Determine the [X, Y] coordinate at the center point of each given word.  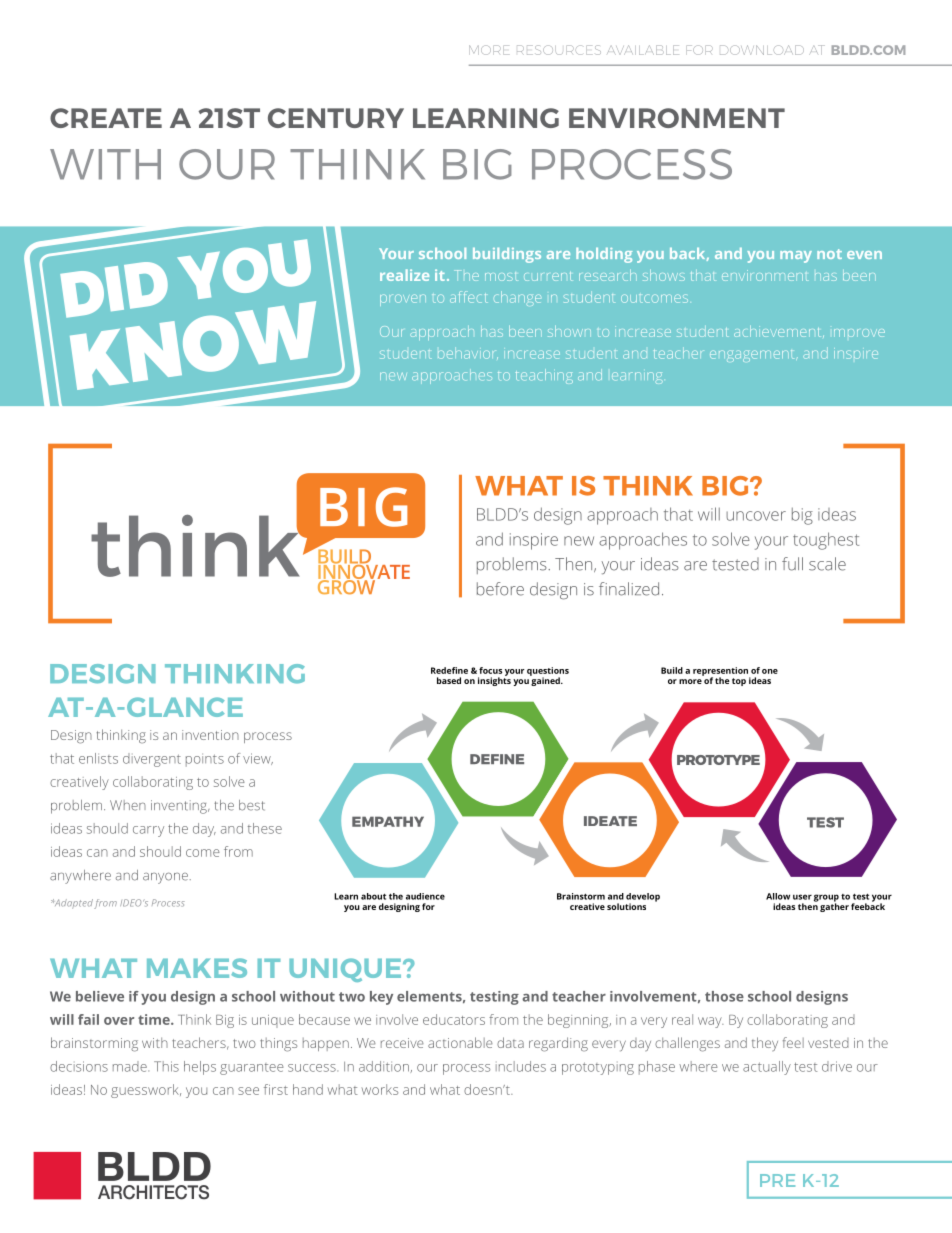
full [792, 564]
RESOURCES [559, 50]
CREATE [106, 118]
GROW [348, 586]
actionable [460, 1042]
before [500, 589]
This [166, 1066]
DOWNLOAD [762, 50]
